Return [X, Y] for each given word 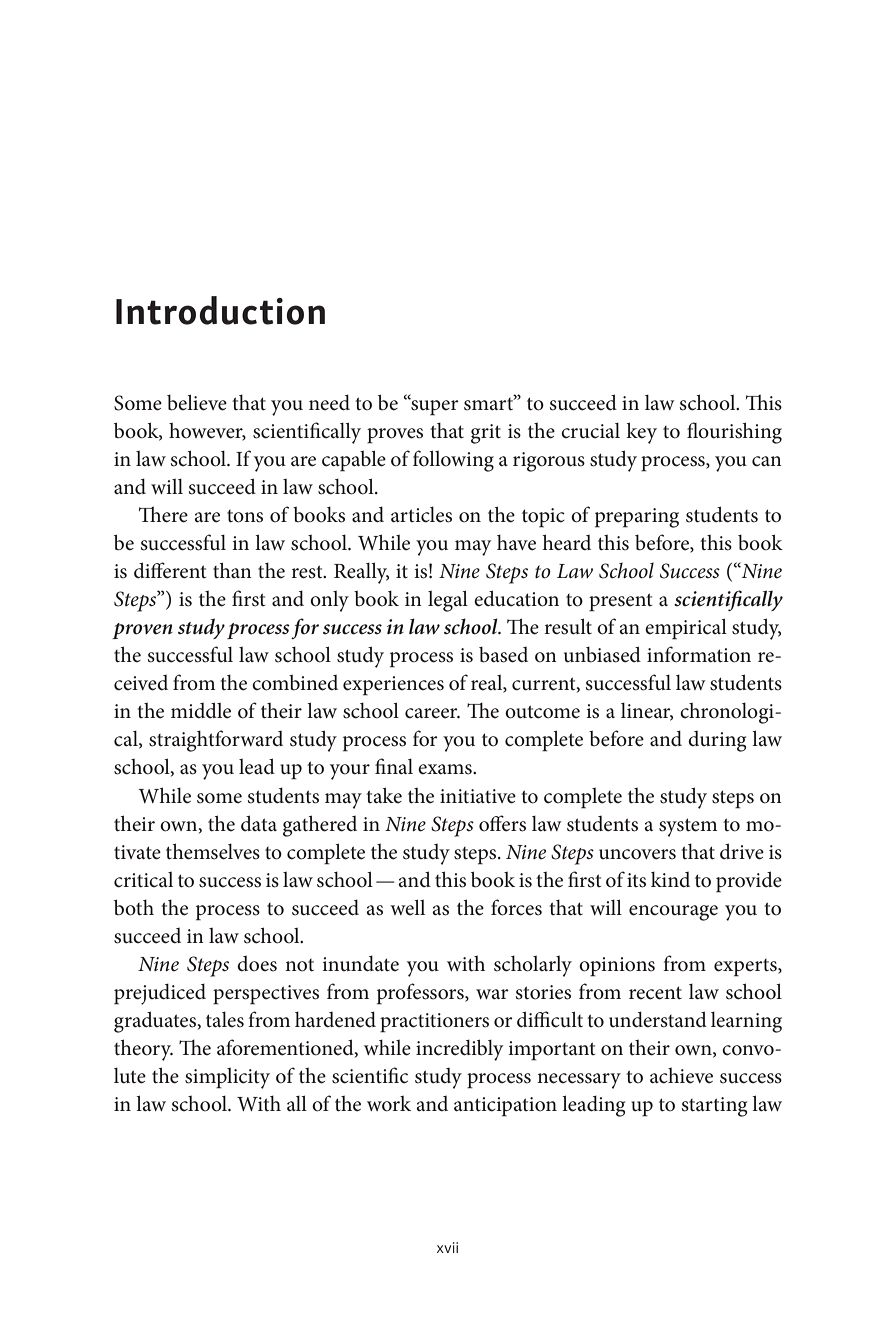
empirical [686, 629]
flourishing [734, 433]
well [407, 907]
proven [142, 631]
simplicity [227, 1078]
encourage [673, 913]
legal [448, 601]
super [434, 406]
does [257, 964]
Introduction [220, 310]
